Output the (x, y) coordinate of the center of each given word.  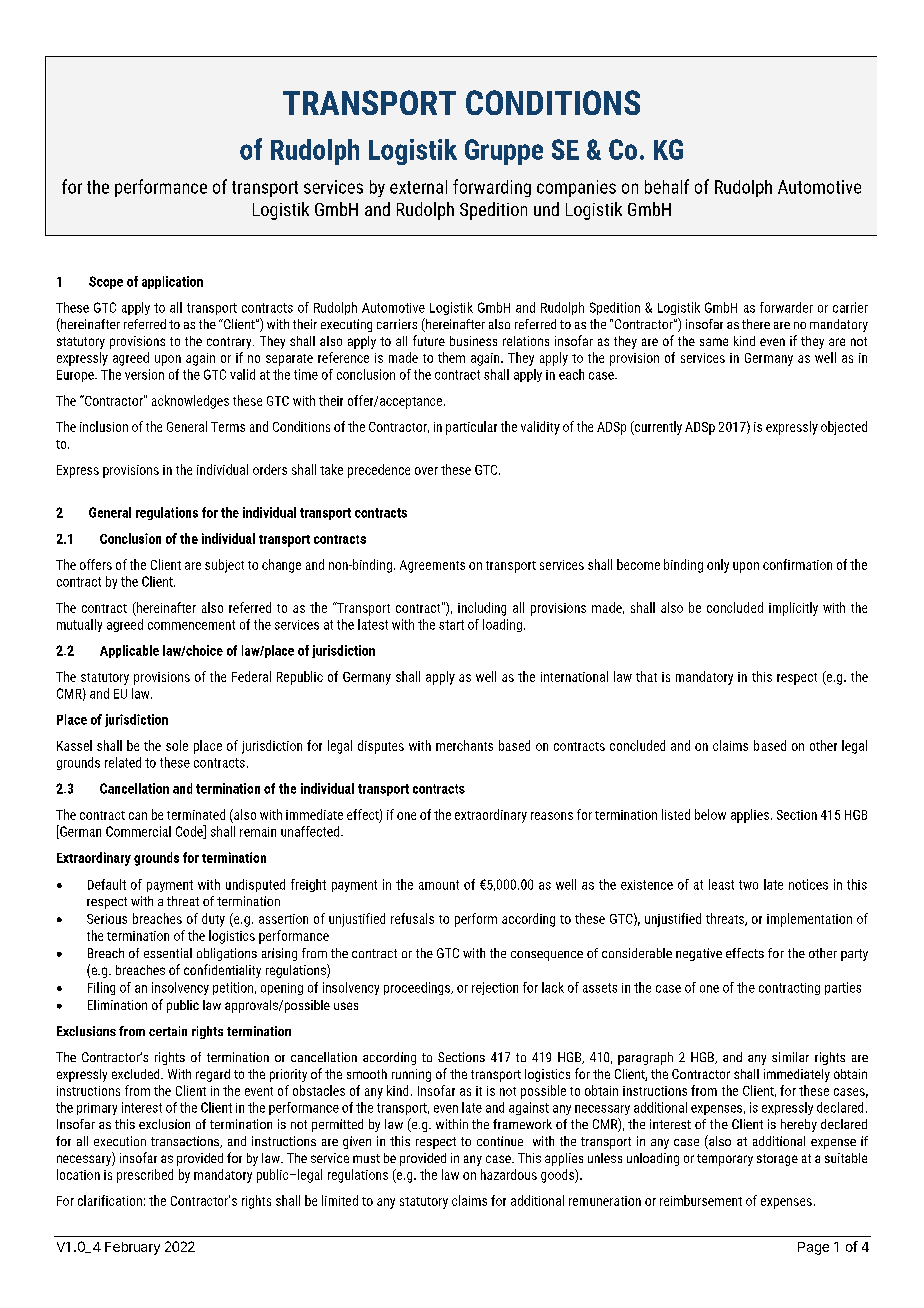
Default (107, 884)
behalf (667, 186)
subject (224, 566)
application (172, 282)
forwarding (492, 188)
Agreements (432, 566)
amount (439, 885)
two (748, 885)
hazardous (509, 1174)
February (132, 1248)
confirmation (797, 564)
